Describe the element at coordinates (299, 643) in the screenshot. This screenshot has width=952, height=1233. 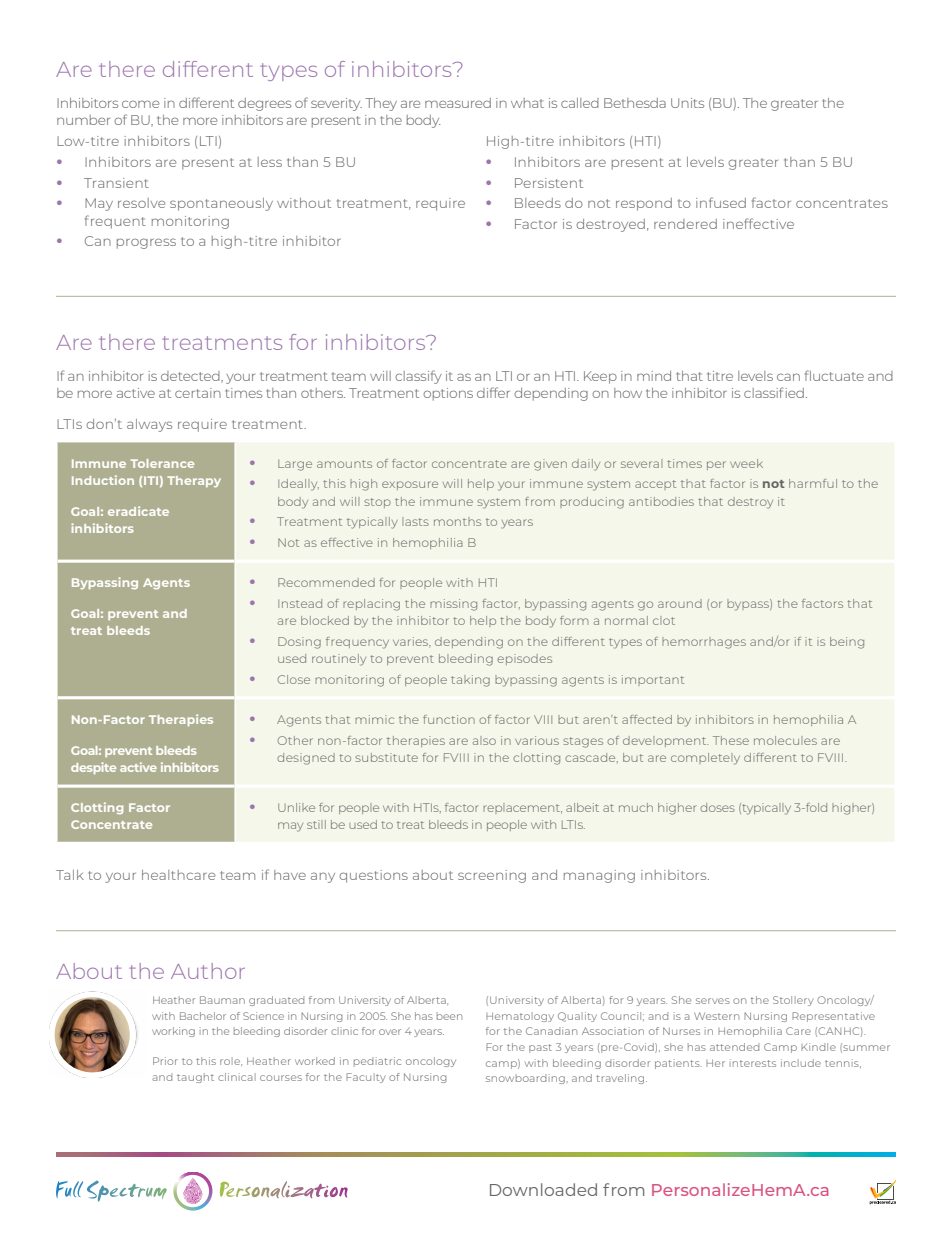
I see `Dosing` at that location.
